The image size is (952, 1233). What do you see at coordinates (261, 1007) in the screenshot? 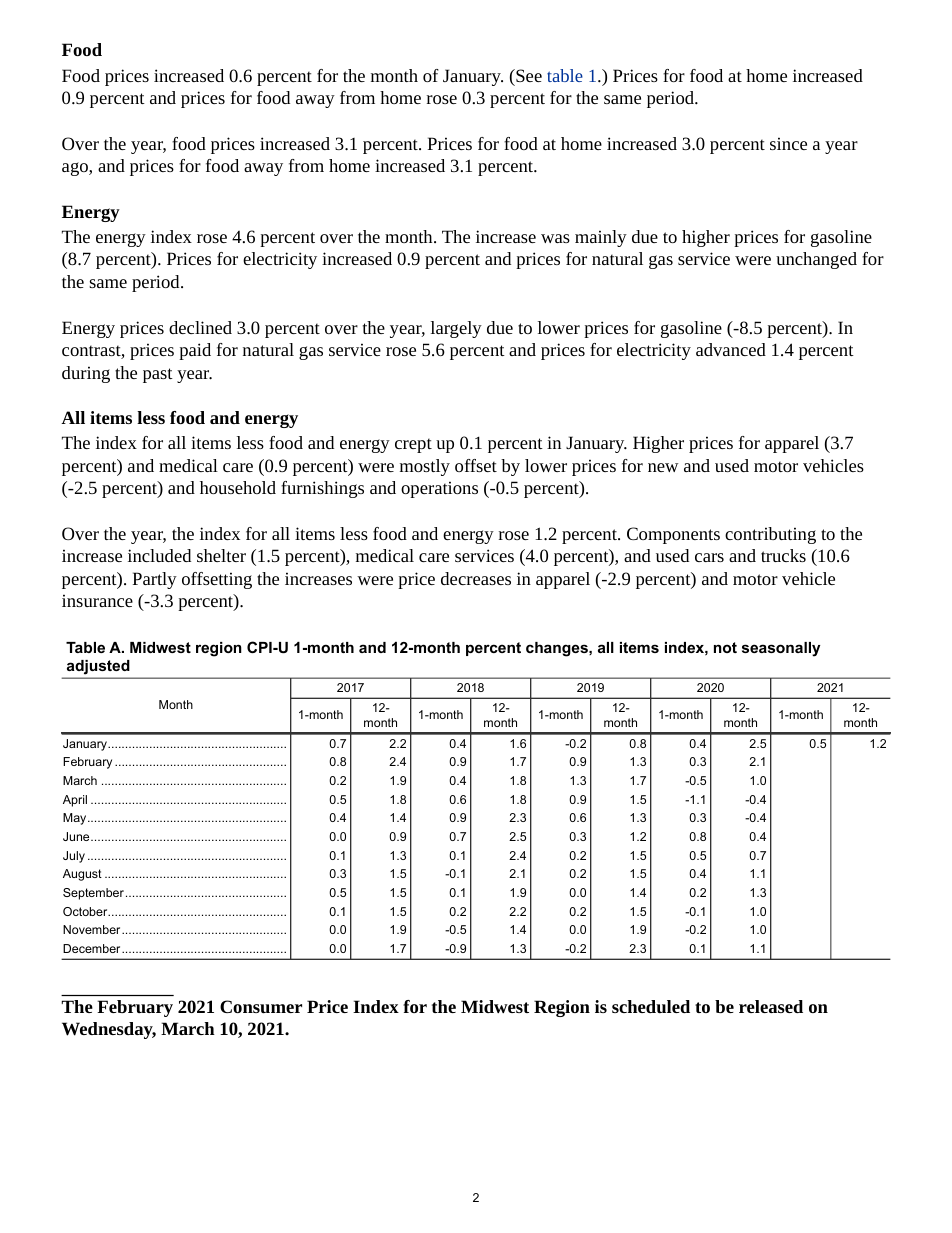
I see `Consumer` at bounding box center [261, 1007].
